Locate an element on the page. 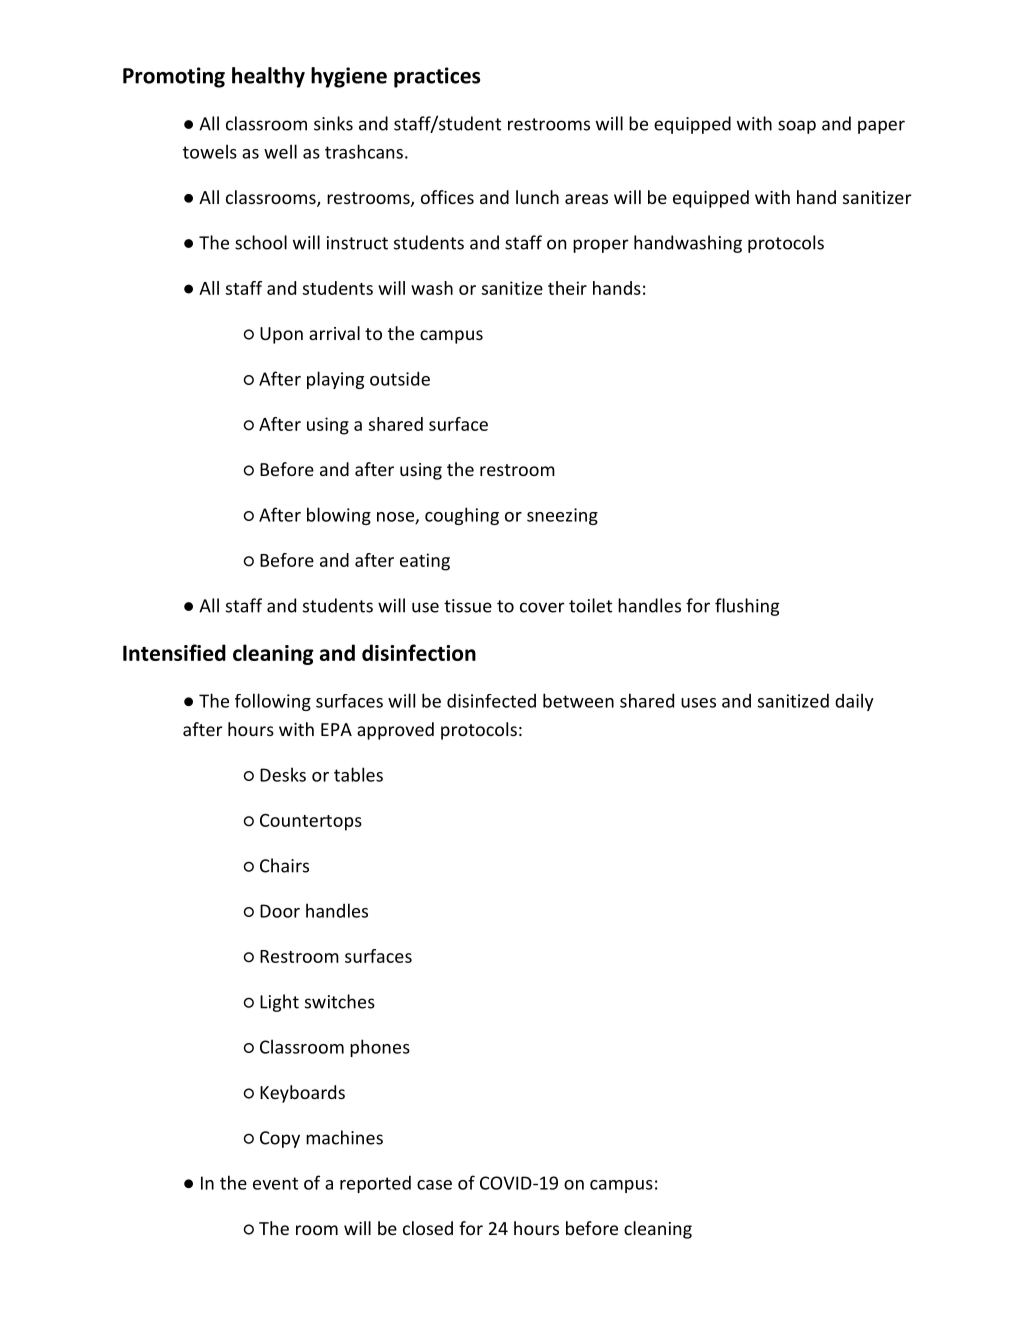  Upon is located at coordinates (281, 335).
